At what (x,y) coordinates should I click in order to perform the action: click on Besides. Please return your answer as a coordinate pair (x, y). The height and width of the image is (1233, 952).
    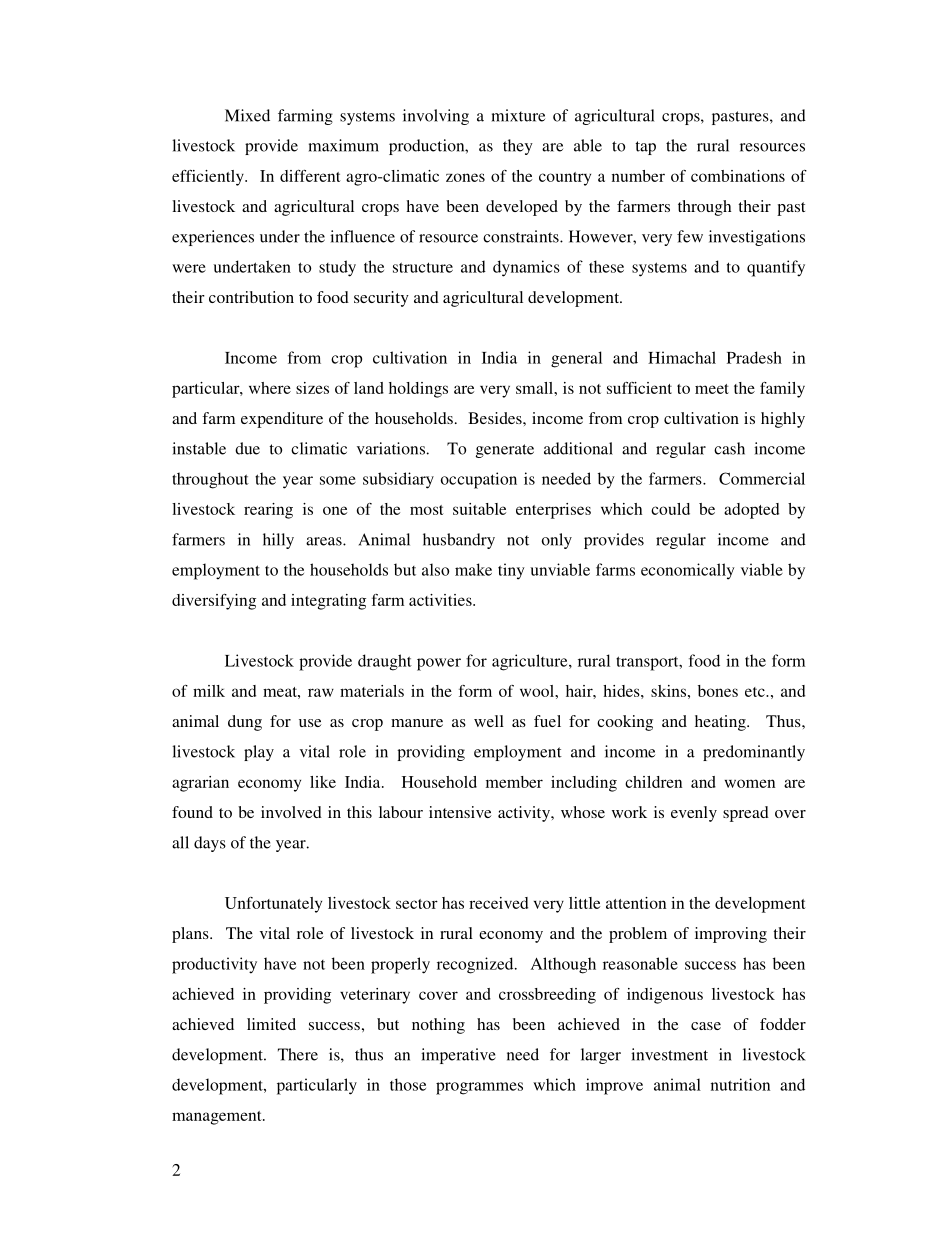
    Looking at the image, I should click on (496, 418).
